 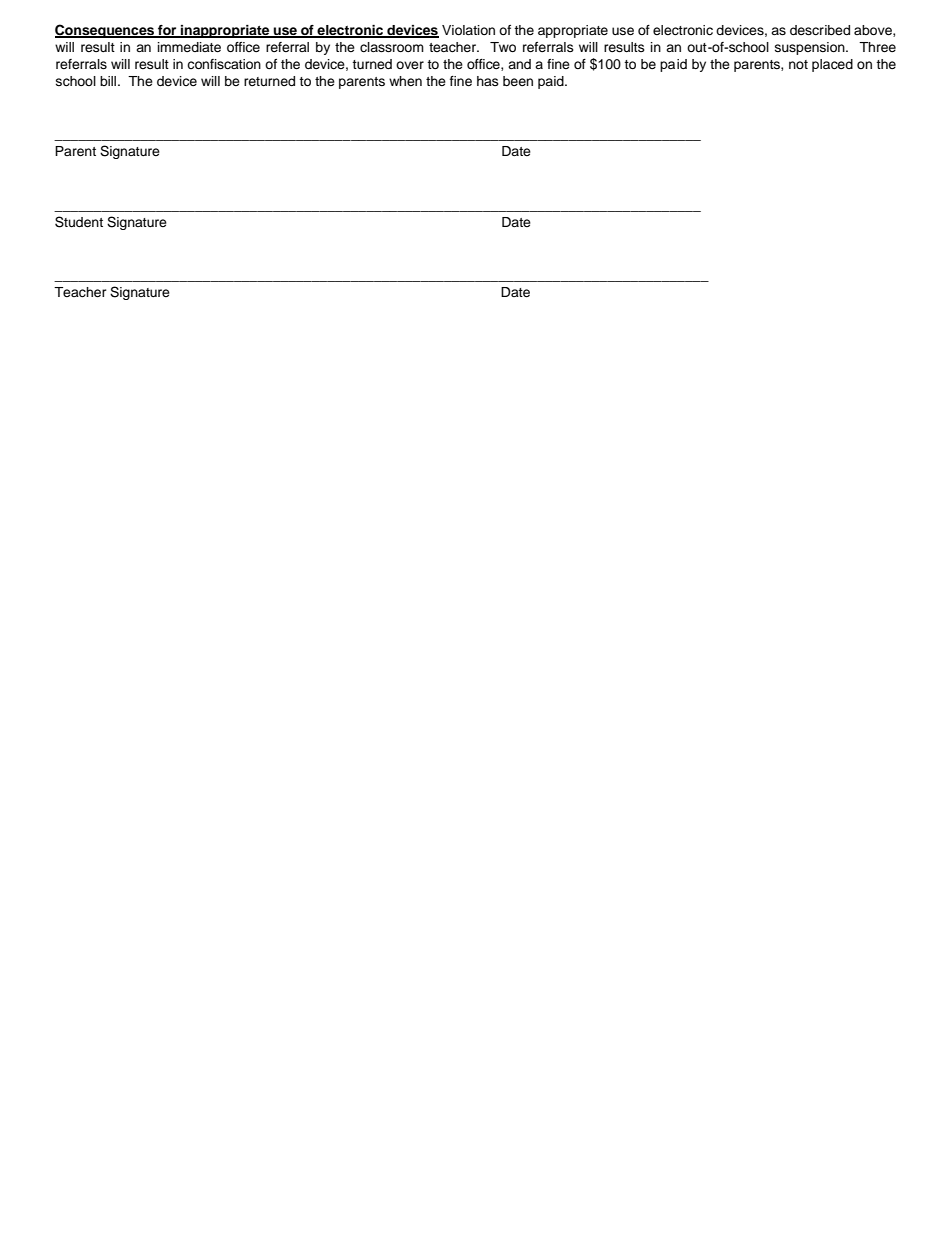 What do you see at coordinates (488, 81) in the image?
I see `has` at bounding box center [488, 81].
